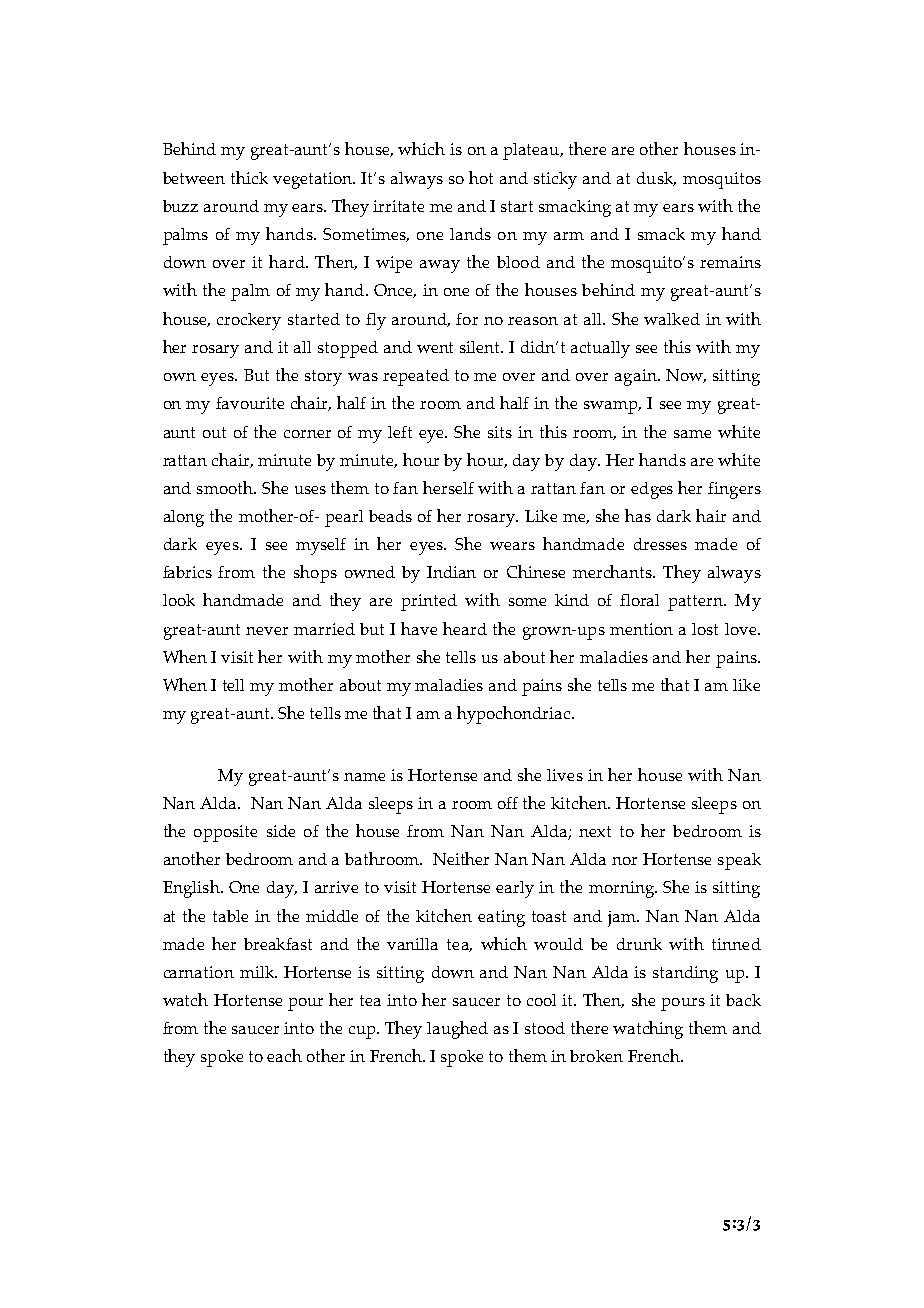 The height and width of the screenshot is (1308, 924). Describe the element at coordinates (685, 974) in the screenshot. I see `standing` at that location.
